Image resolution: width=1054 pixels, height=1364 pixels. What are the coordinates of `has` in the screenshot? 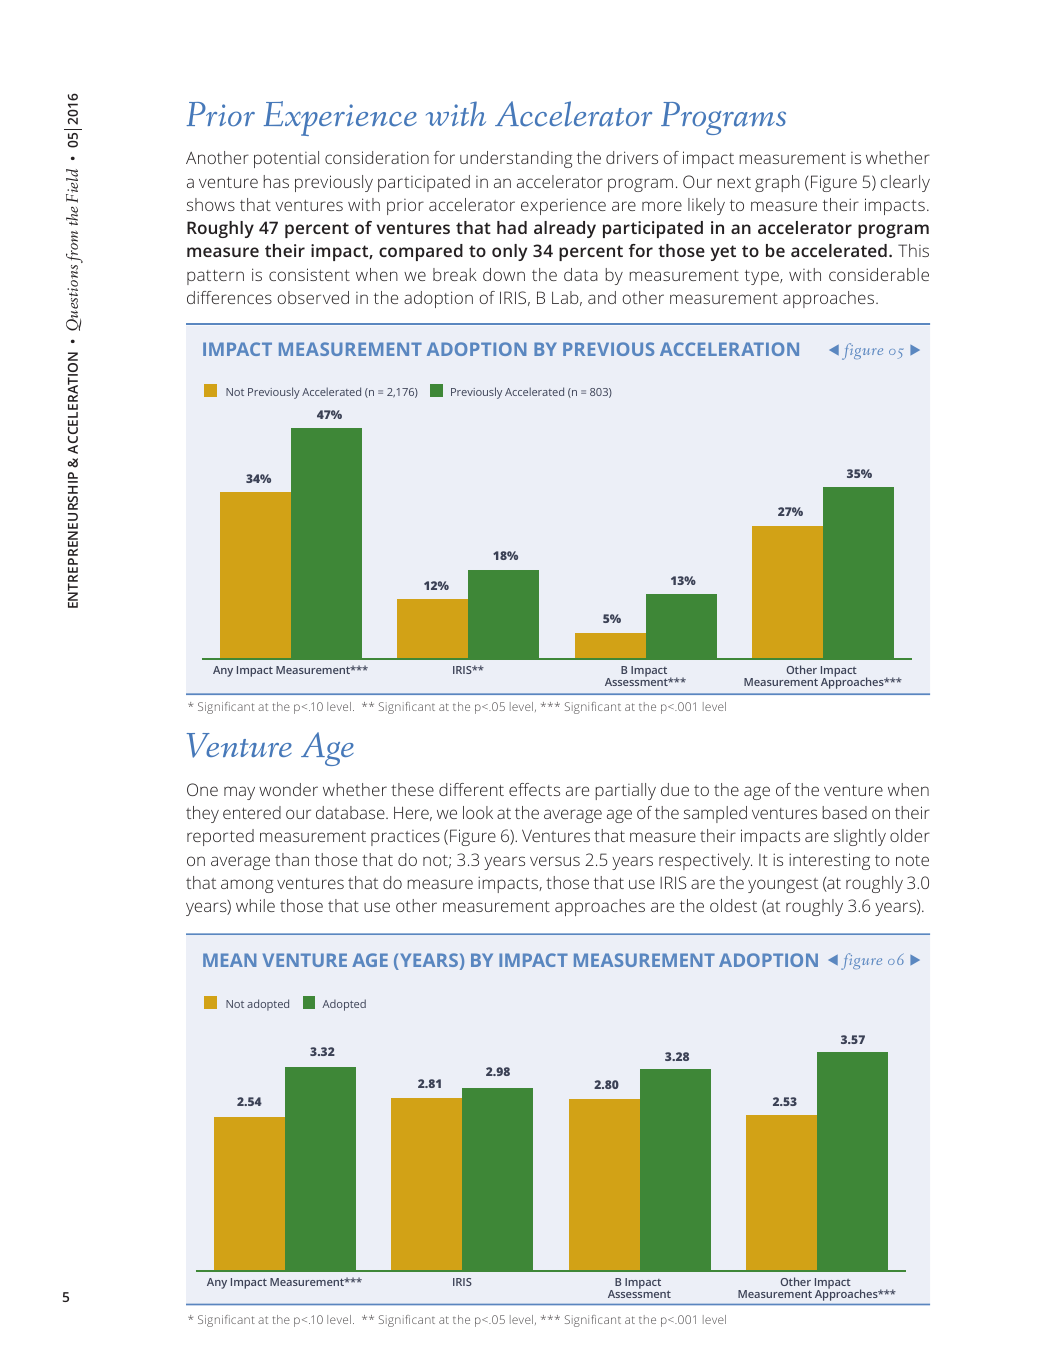 It's located at (276, 181).
